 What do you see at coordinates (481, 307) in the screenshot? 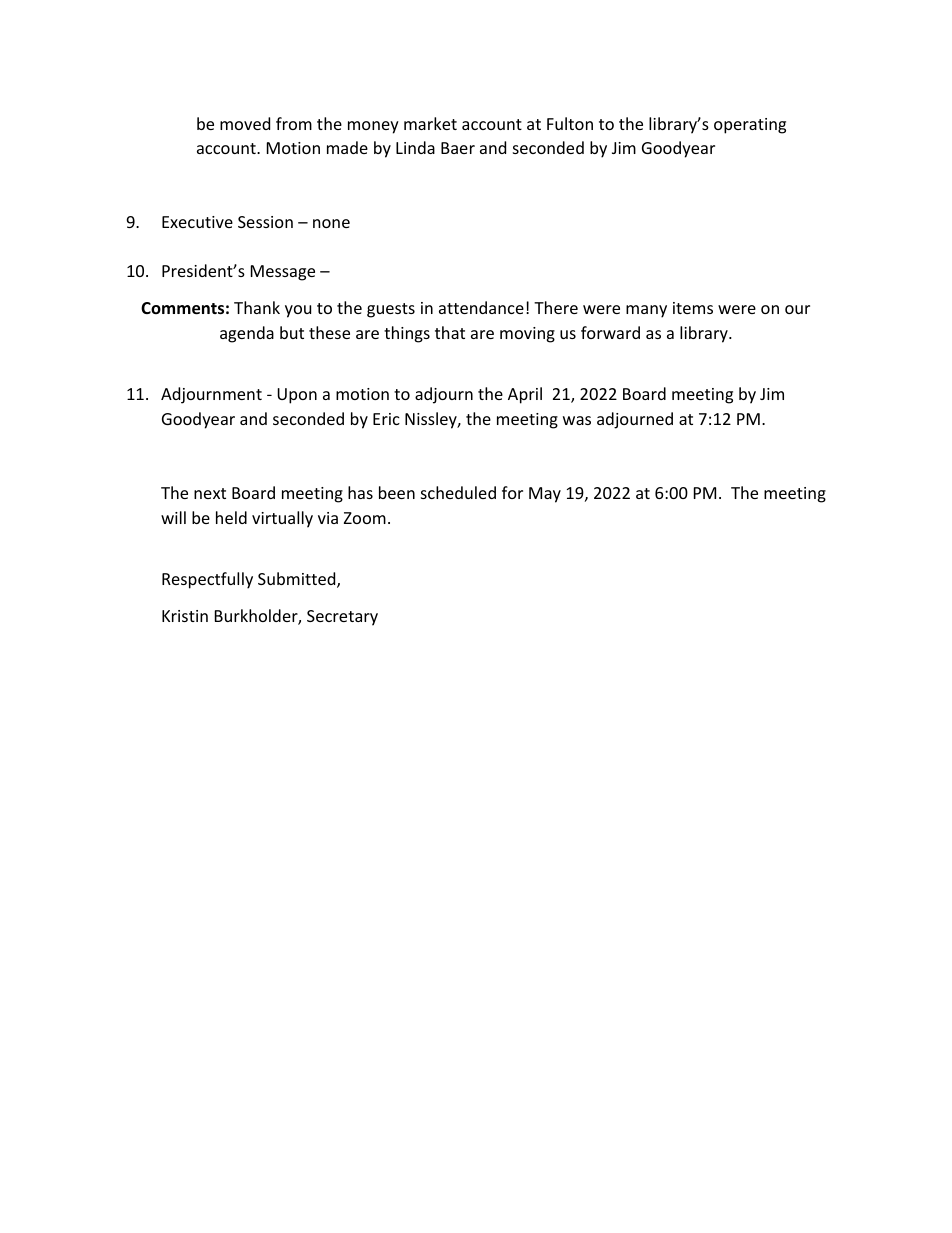
I see `attendance` at bounding box center [481, 307].
